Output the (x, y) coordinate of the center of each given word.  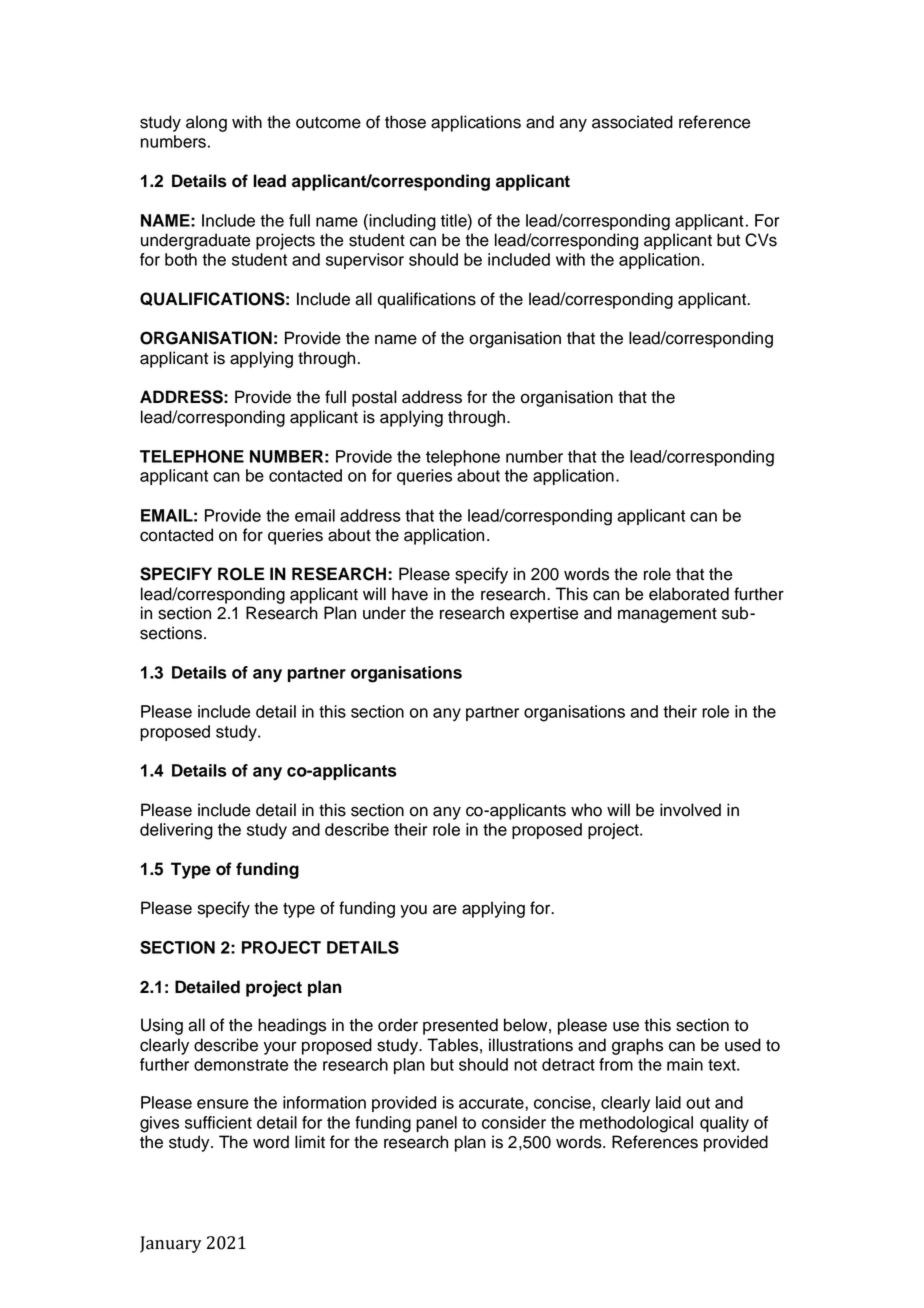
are (445, 909)
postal (374, 398)
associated (632, 122)
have (410, 594)
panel (436, 1124)
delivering (176, 831)
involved (690, 810)
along (206, 123)
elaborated (689, 594)
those (405, 122)
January (171, 1244)
